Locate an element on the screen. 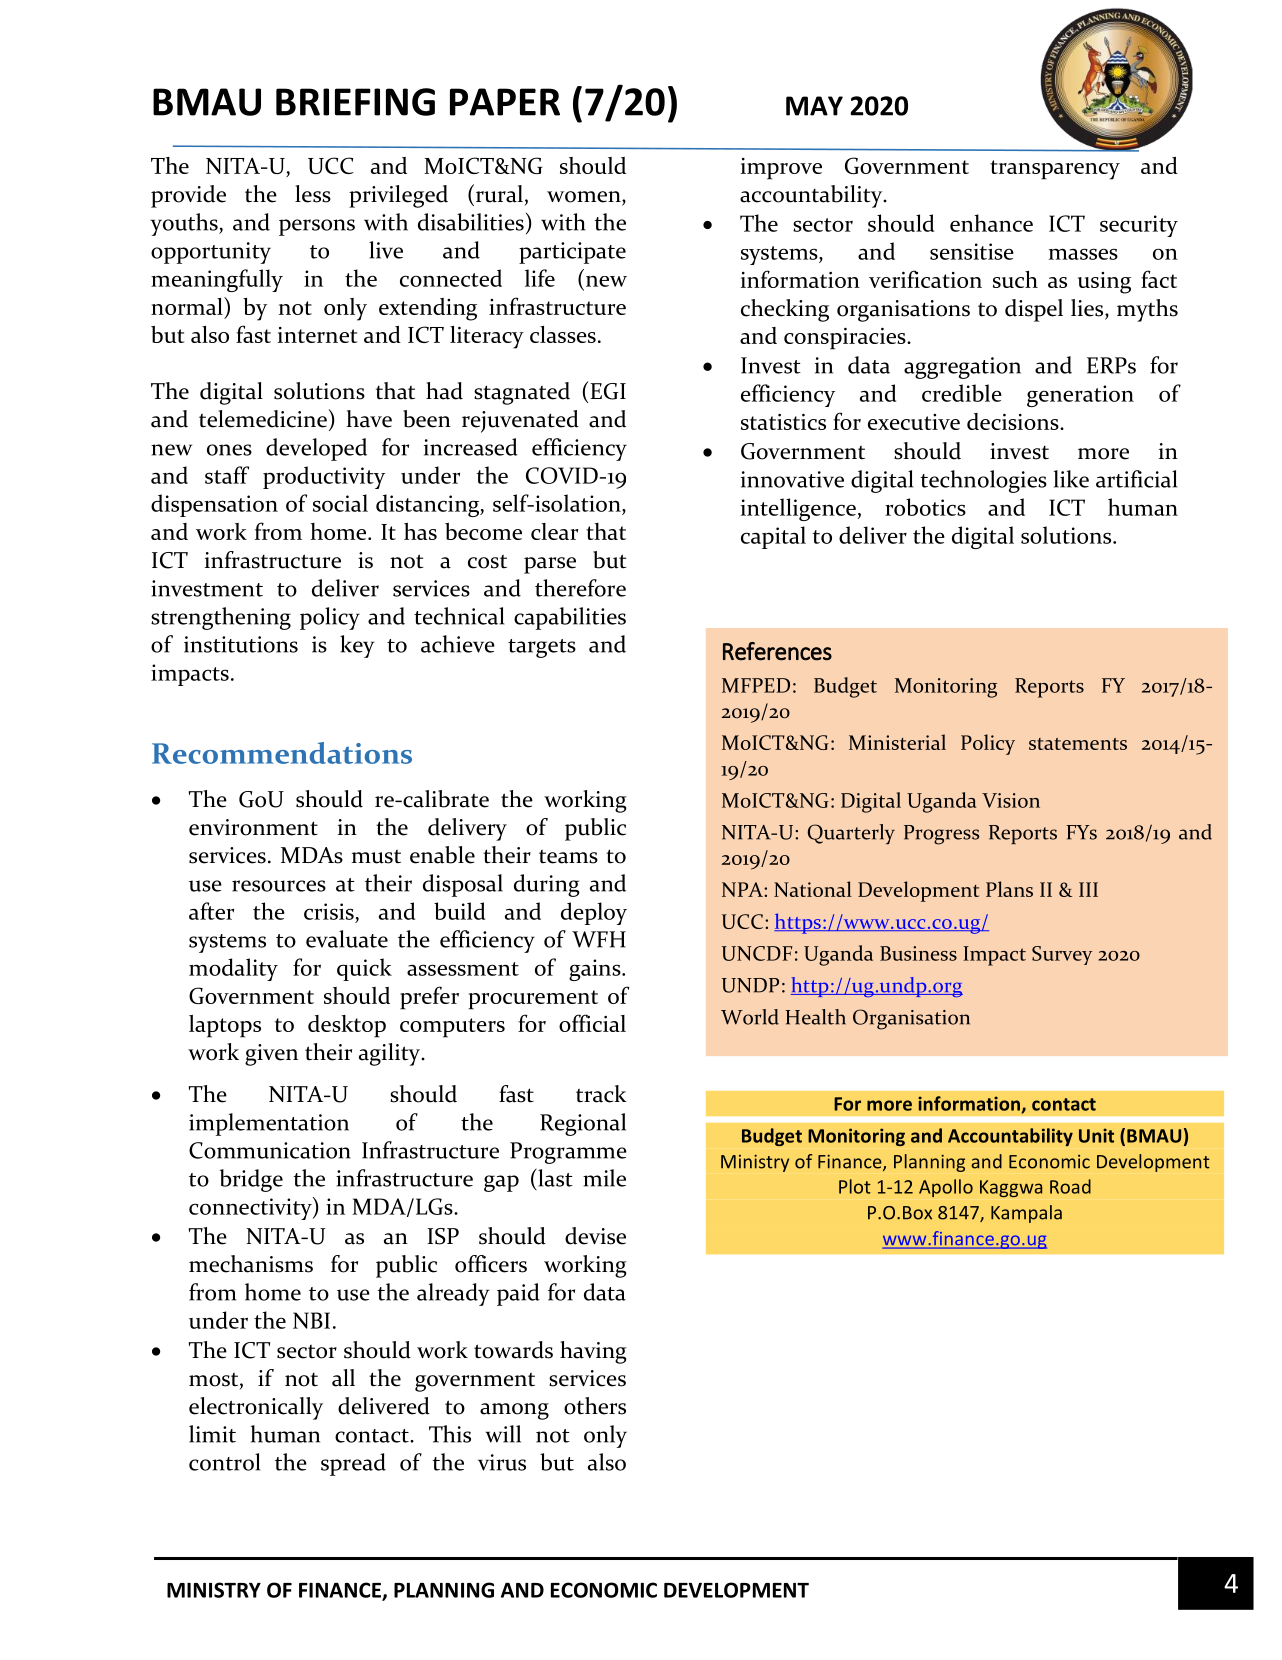 The width and height of the screenshot is (1282, 1660). teams is located at coordinates (568, 857).
